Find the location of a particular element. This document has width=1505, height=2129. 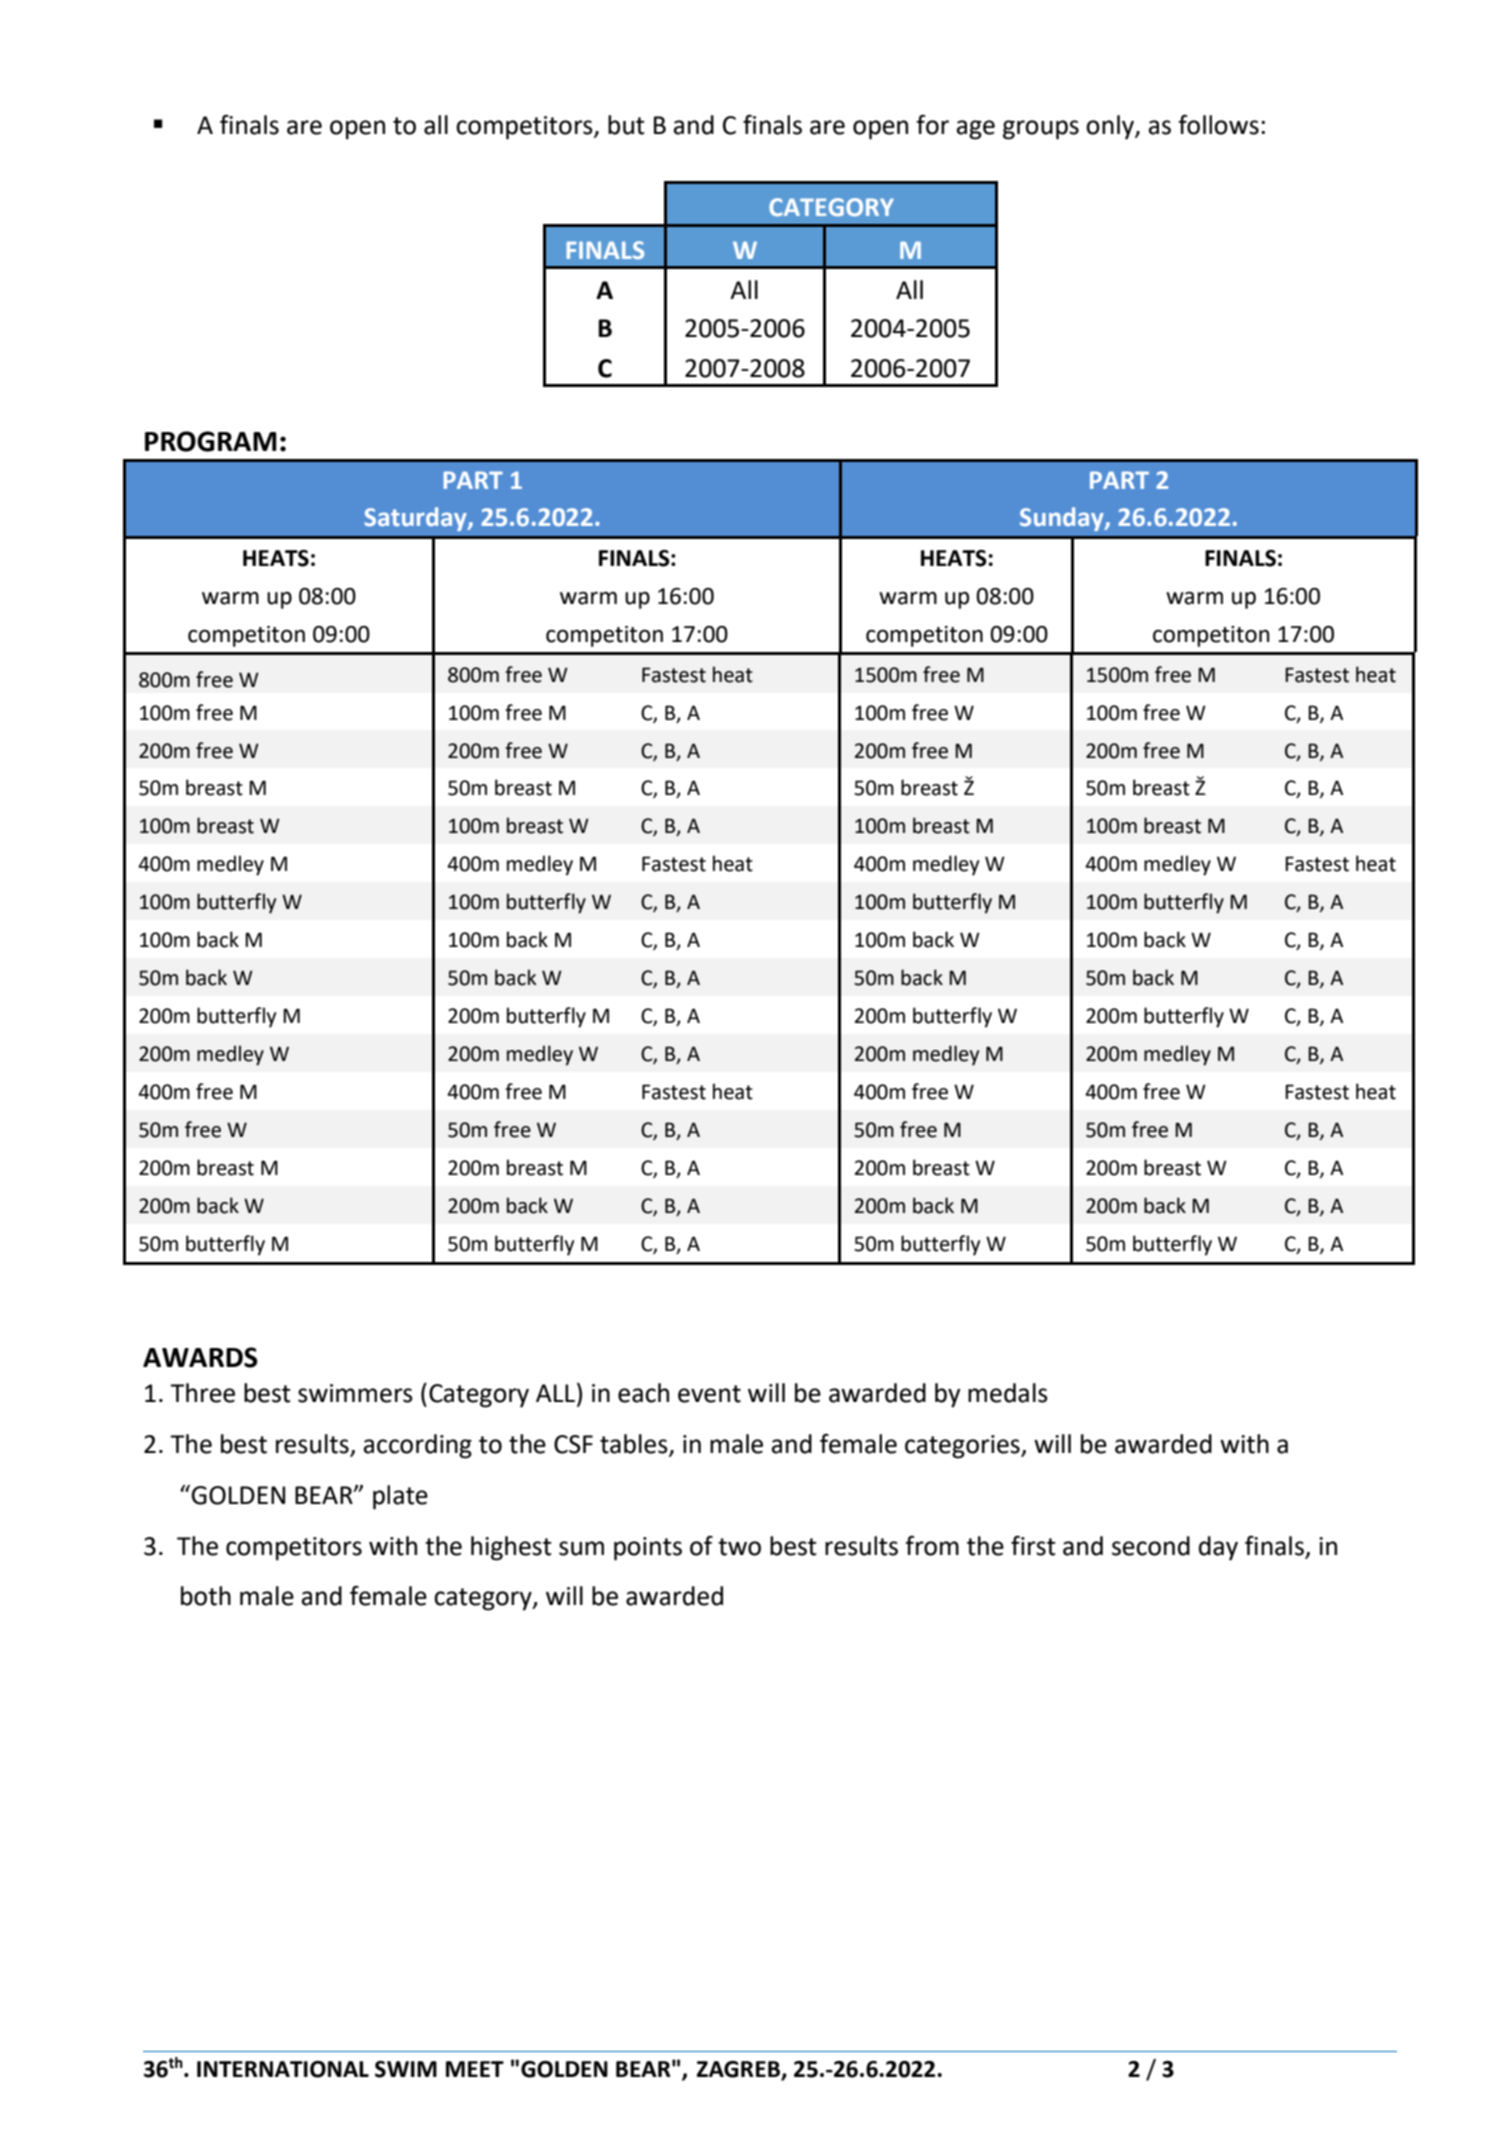

second is located at coordinates (1151, 1546).
